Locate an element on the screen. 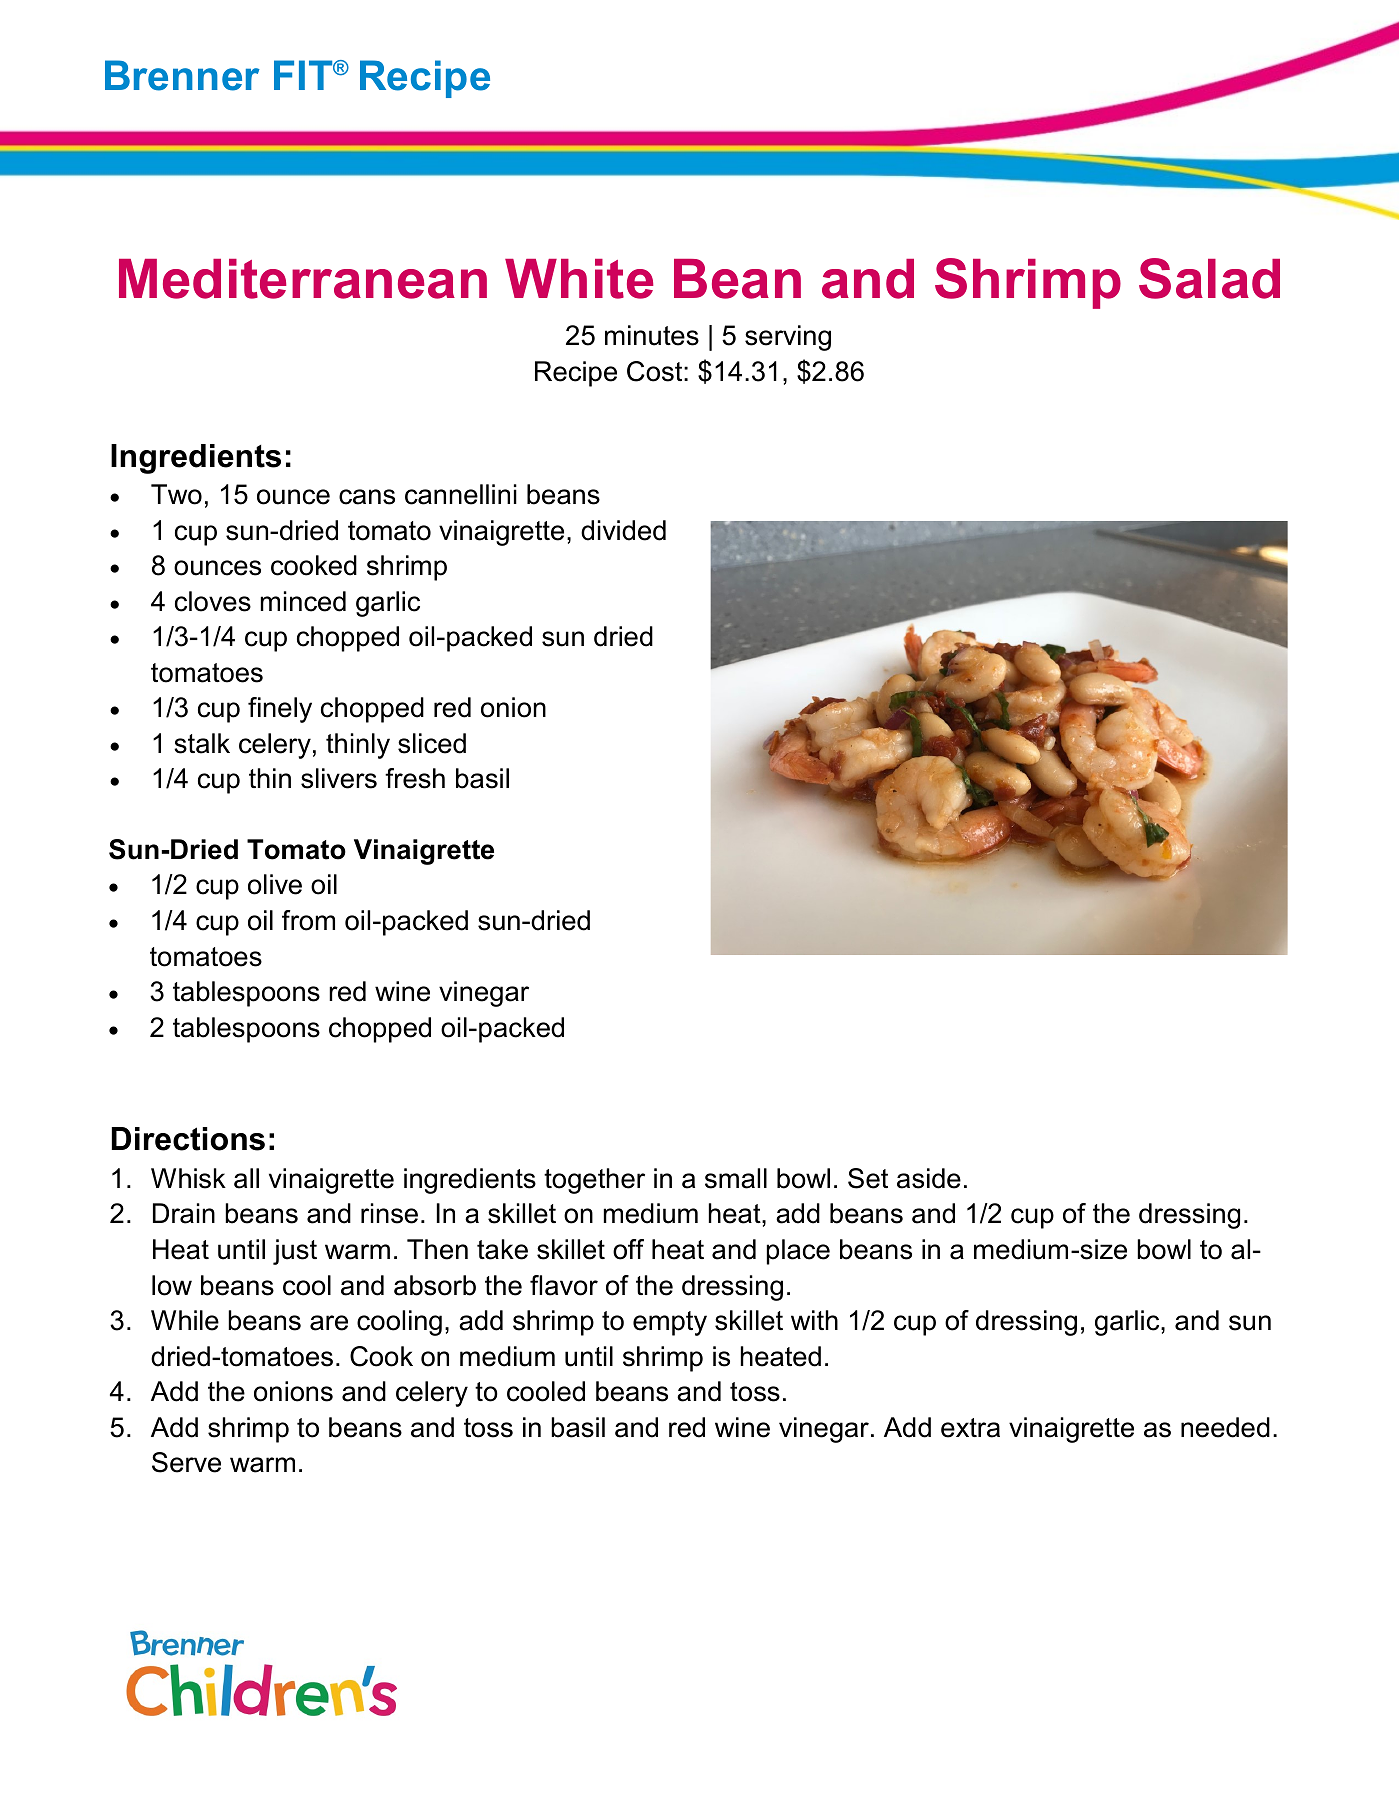 The width and height of the screenshot is (1399, 1811). minced is located at coordinates (303, 601).
